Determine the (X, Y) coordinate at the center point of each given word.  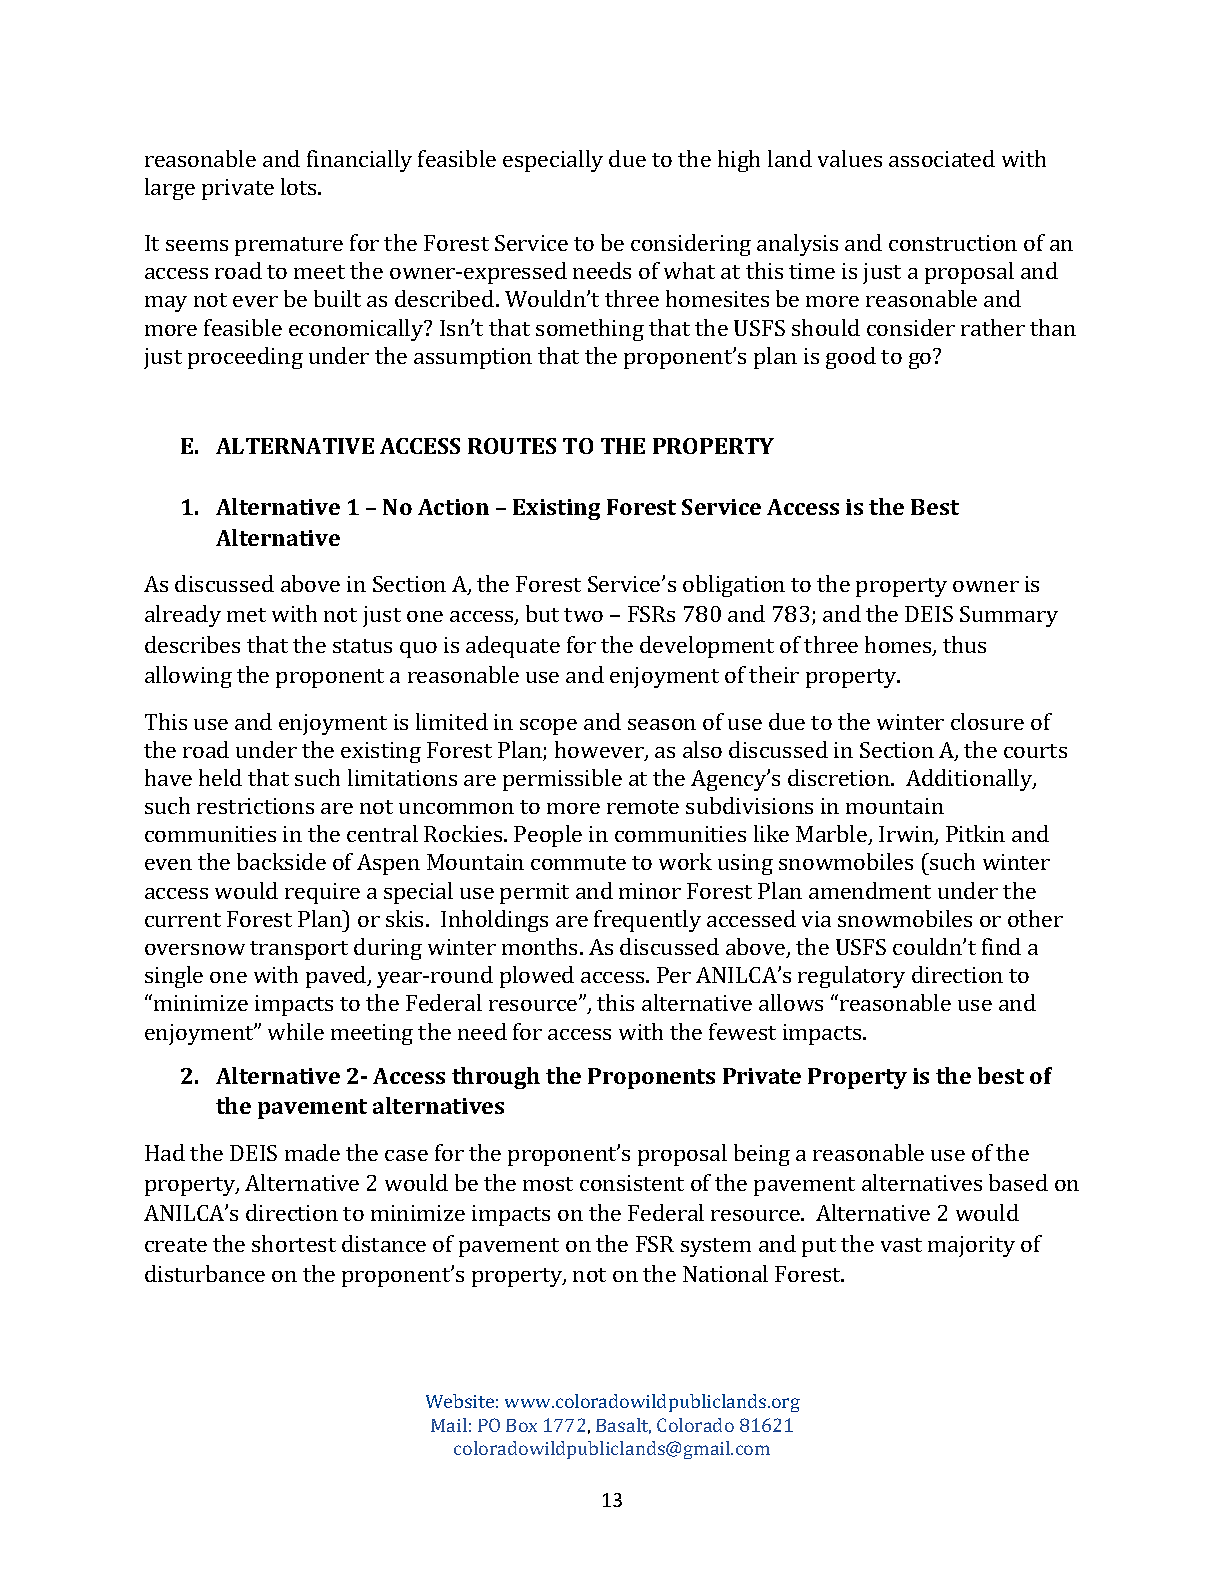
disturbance (205, 1273)
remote (643, 807)
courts (1035, 751)
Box (521, 1425)
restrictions (255, 806)
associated (942, 158)
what (689, 270)
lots (300, 186)
